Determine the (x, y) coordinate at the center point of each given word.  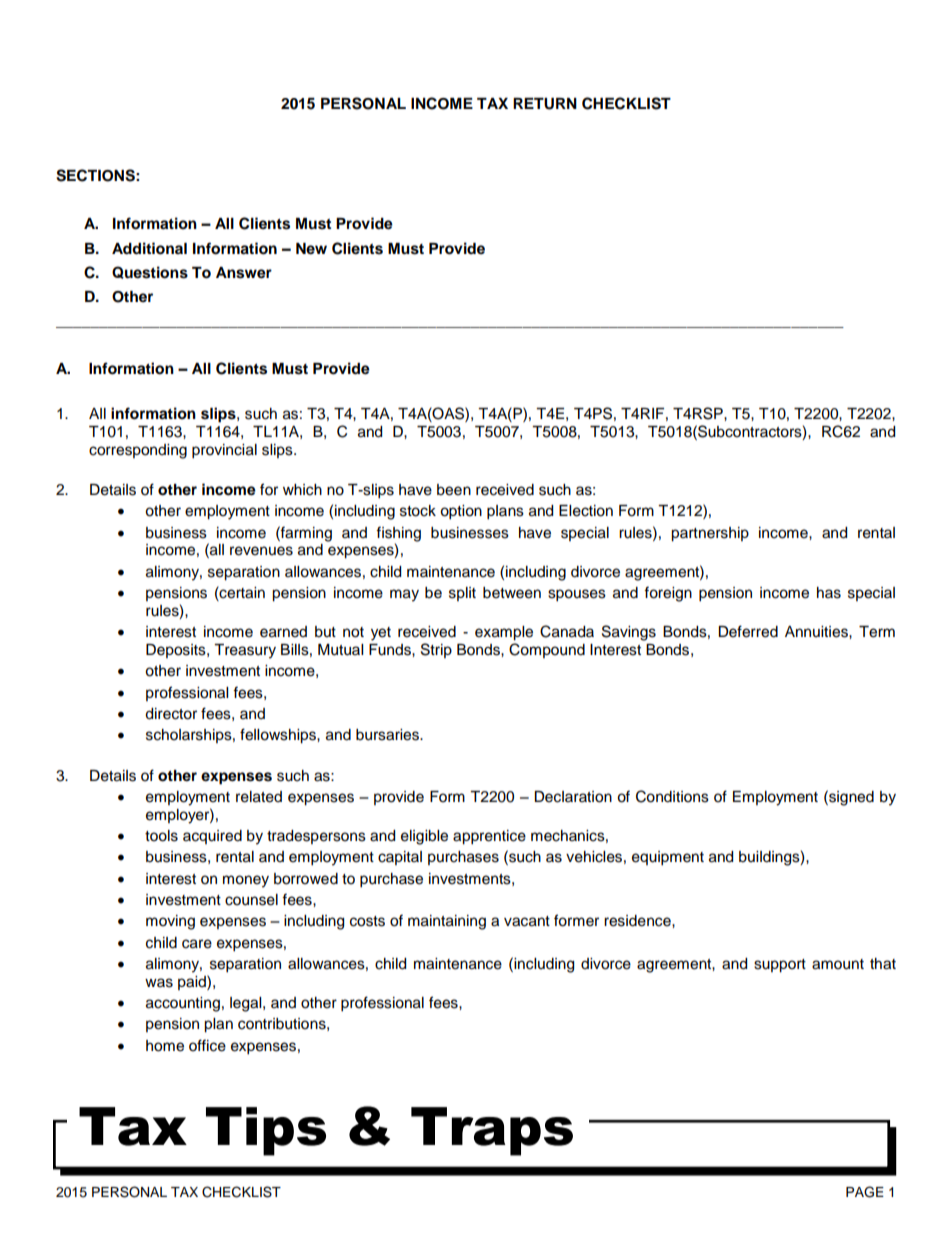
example (504, 633)
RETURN (545, 104)
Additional (149, 248)
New (311, 249)
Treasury (245, 651)
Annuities (817, 632)
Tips (266, 1131)
